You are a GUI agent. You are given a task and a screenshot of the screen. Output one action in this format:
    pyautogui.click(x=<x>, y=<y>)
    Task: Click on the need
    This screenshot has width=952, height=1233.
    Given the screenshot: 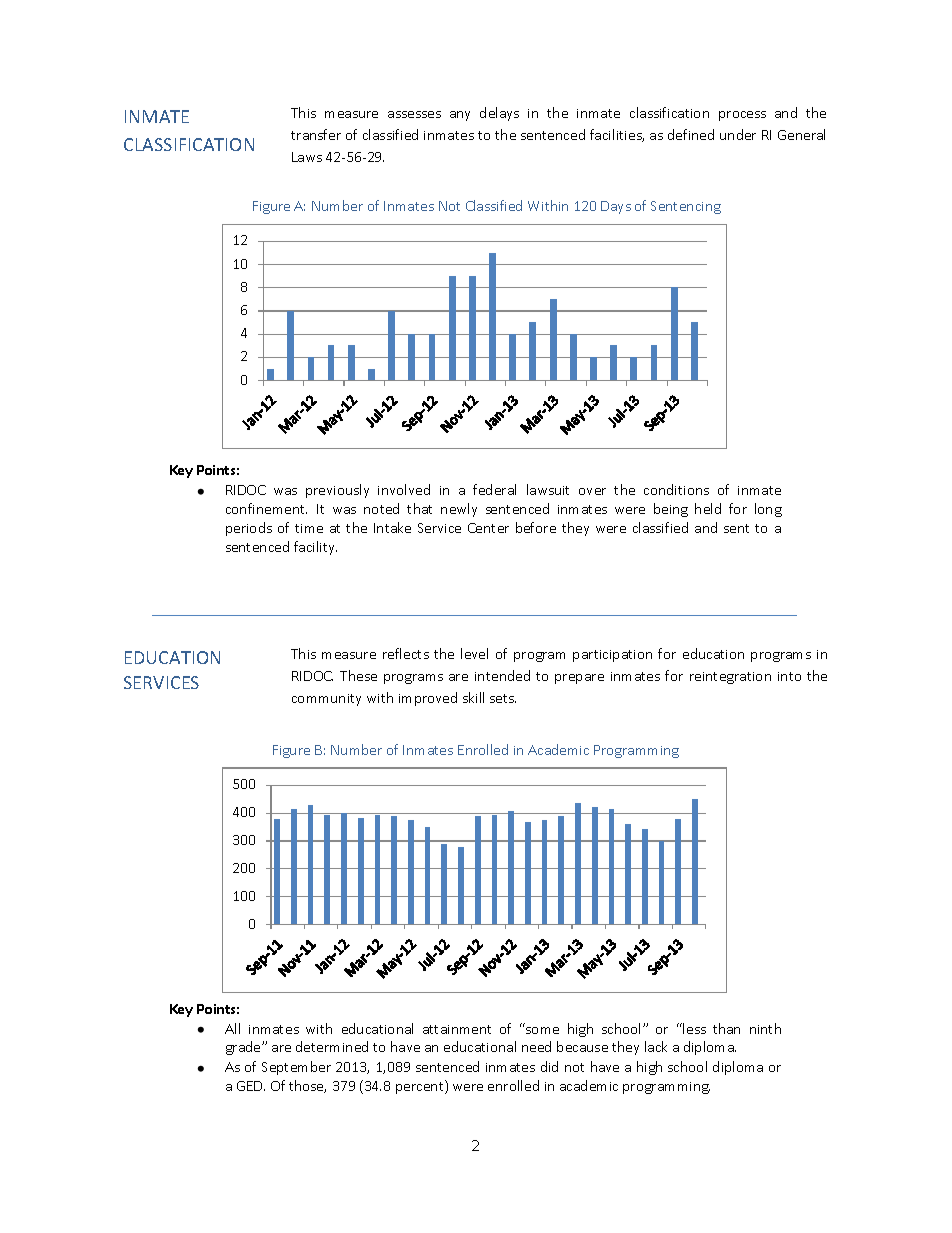 What is the action you would take?
    pyautogui.click(x=536, y=1046)
